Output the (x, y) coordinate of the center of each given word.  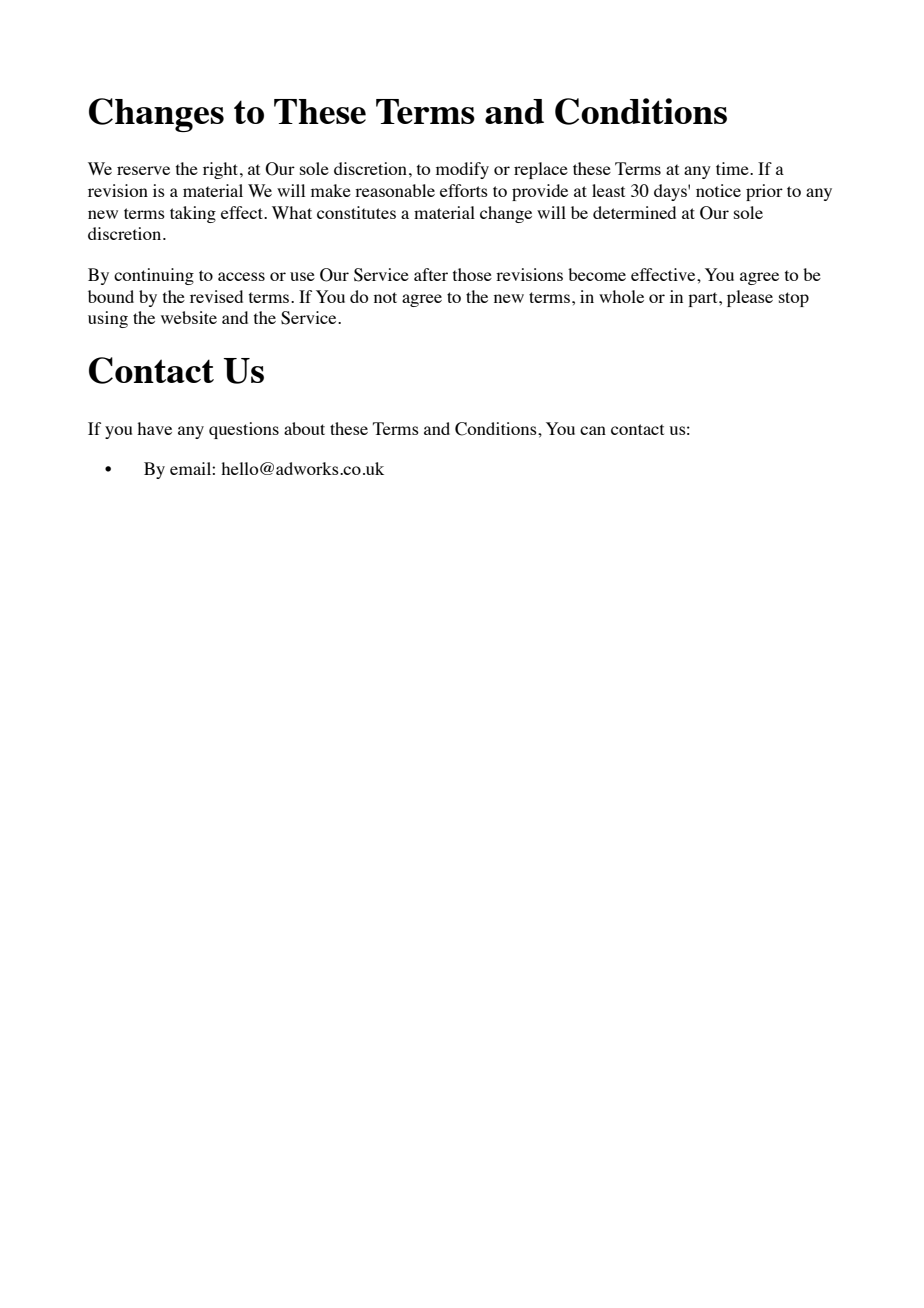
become (597, 274)
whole (621, 296)
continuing (154, 276)
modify (462, 170)
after (431, 274)
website (189, 317)
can (593, 430)
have (154, 428)
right (222, 170)
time (733, 168)
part (704, 299)
